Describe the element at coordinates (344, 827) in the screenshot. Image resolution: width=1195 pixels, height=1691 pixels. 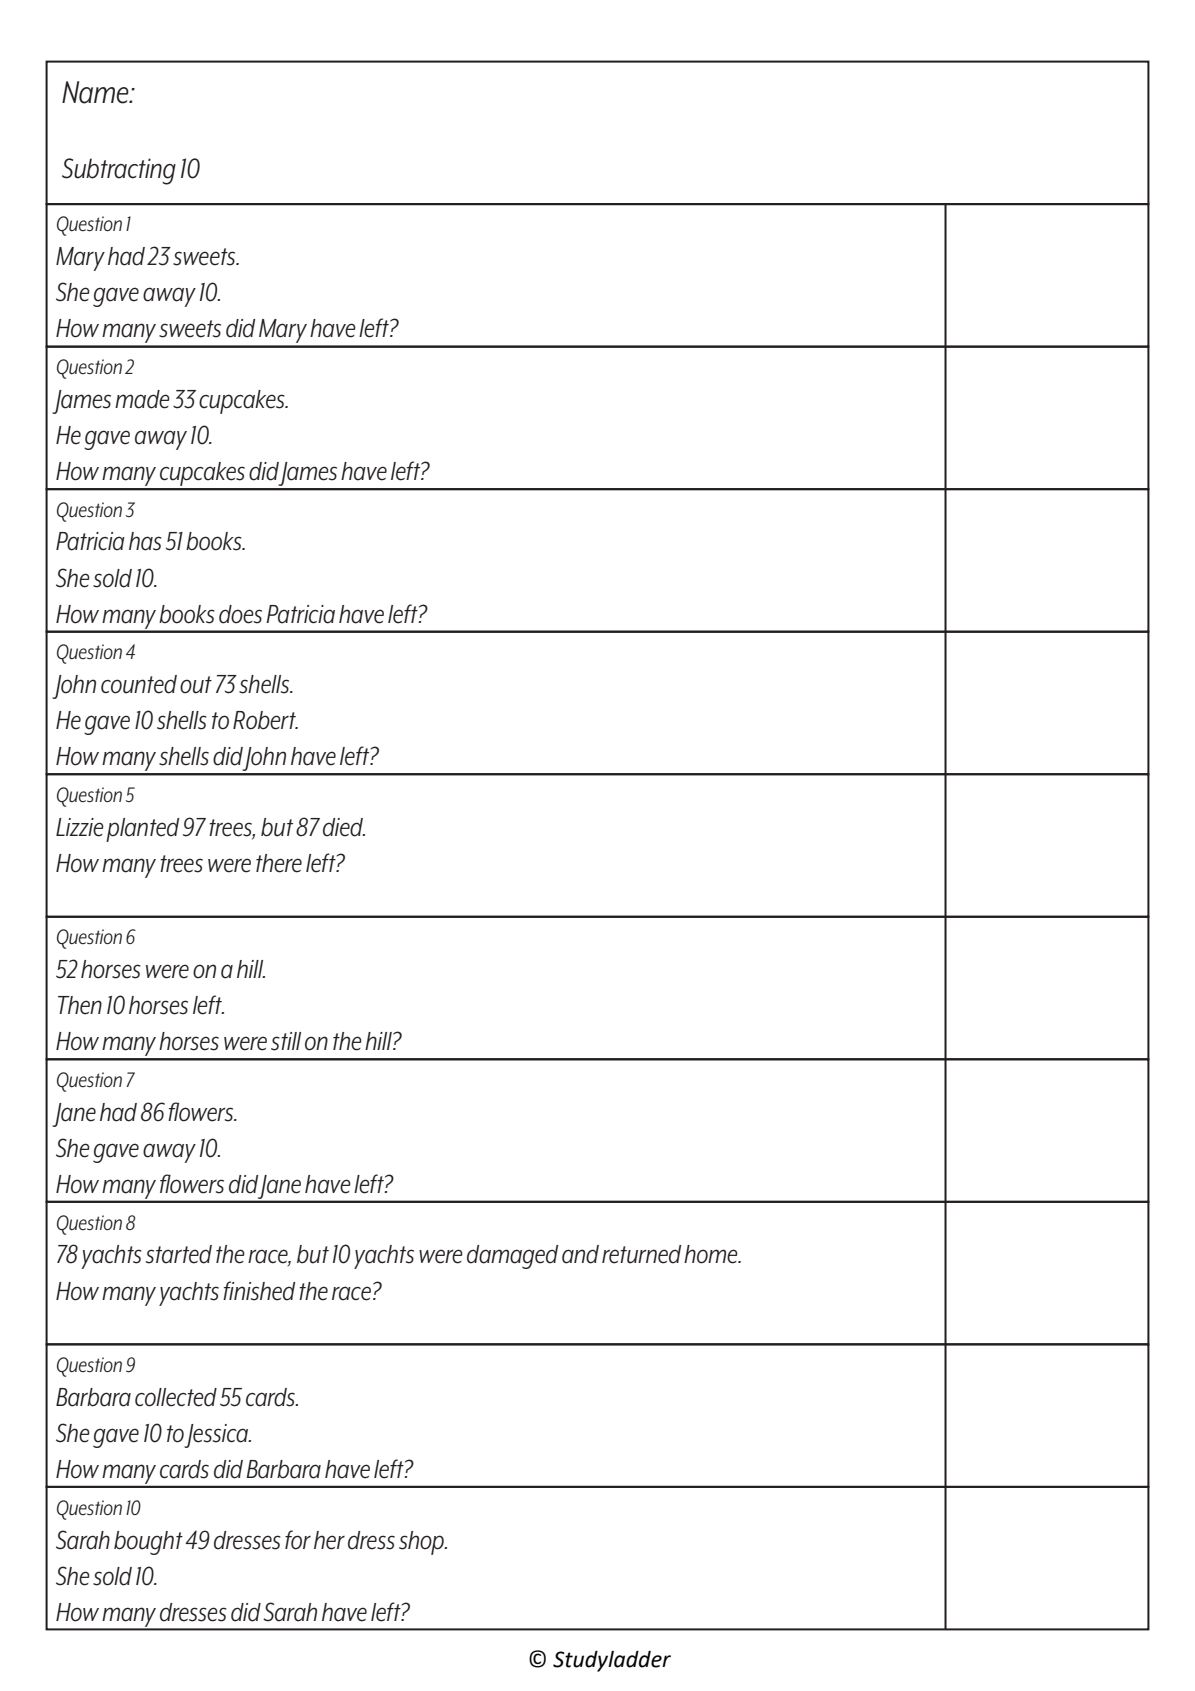
I see `died` at that location.
